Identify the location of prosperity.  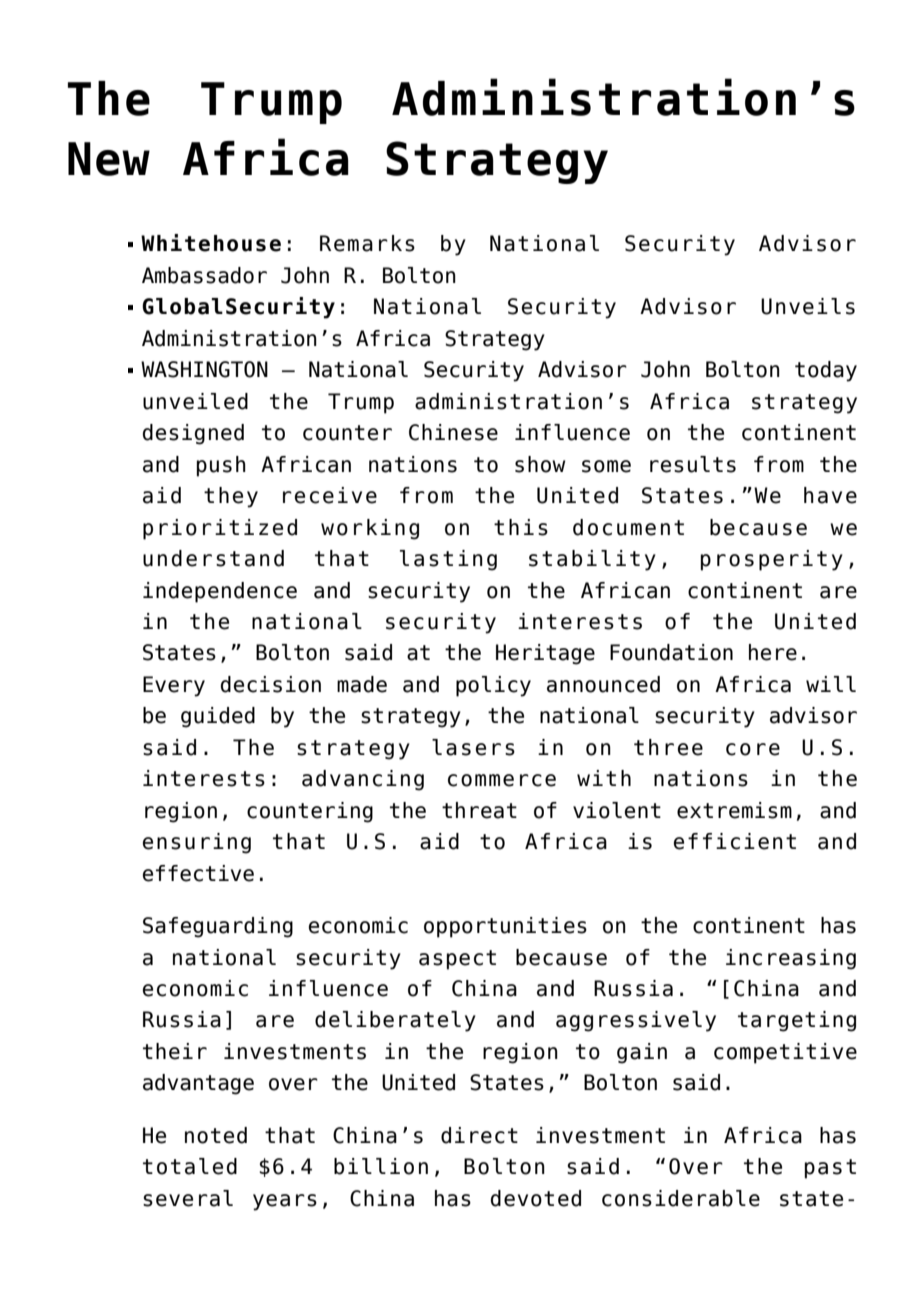
(772, 560).
